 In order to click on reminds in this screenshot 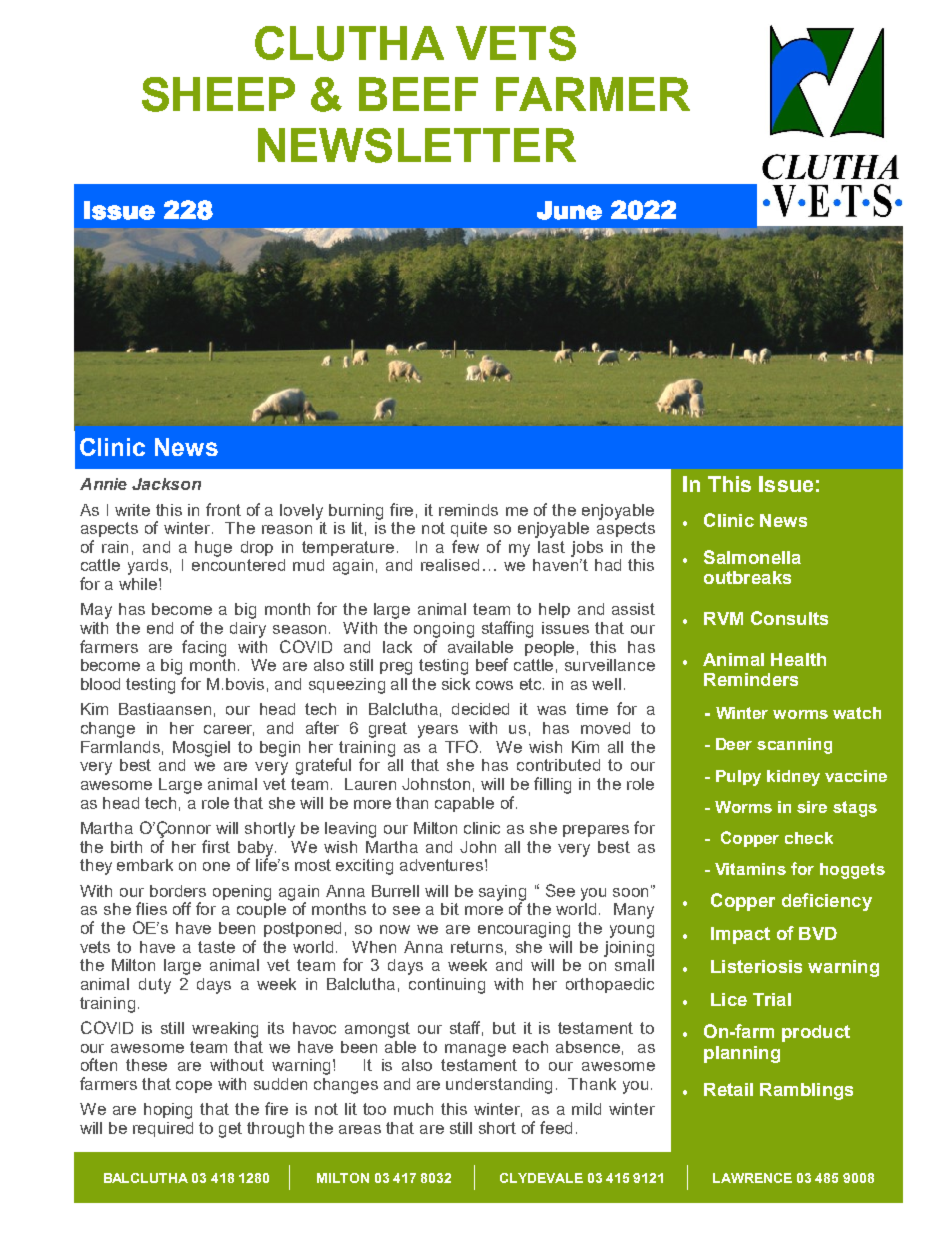, I will do `click(468, 510)`.
